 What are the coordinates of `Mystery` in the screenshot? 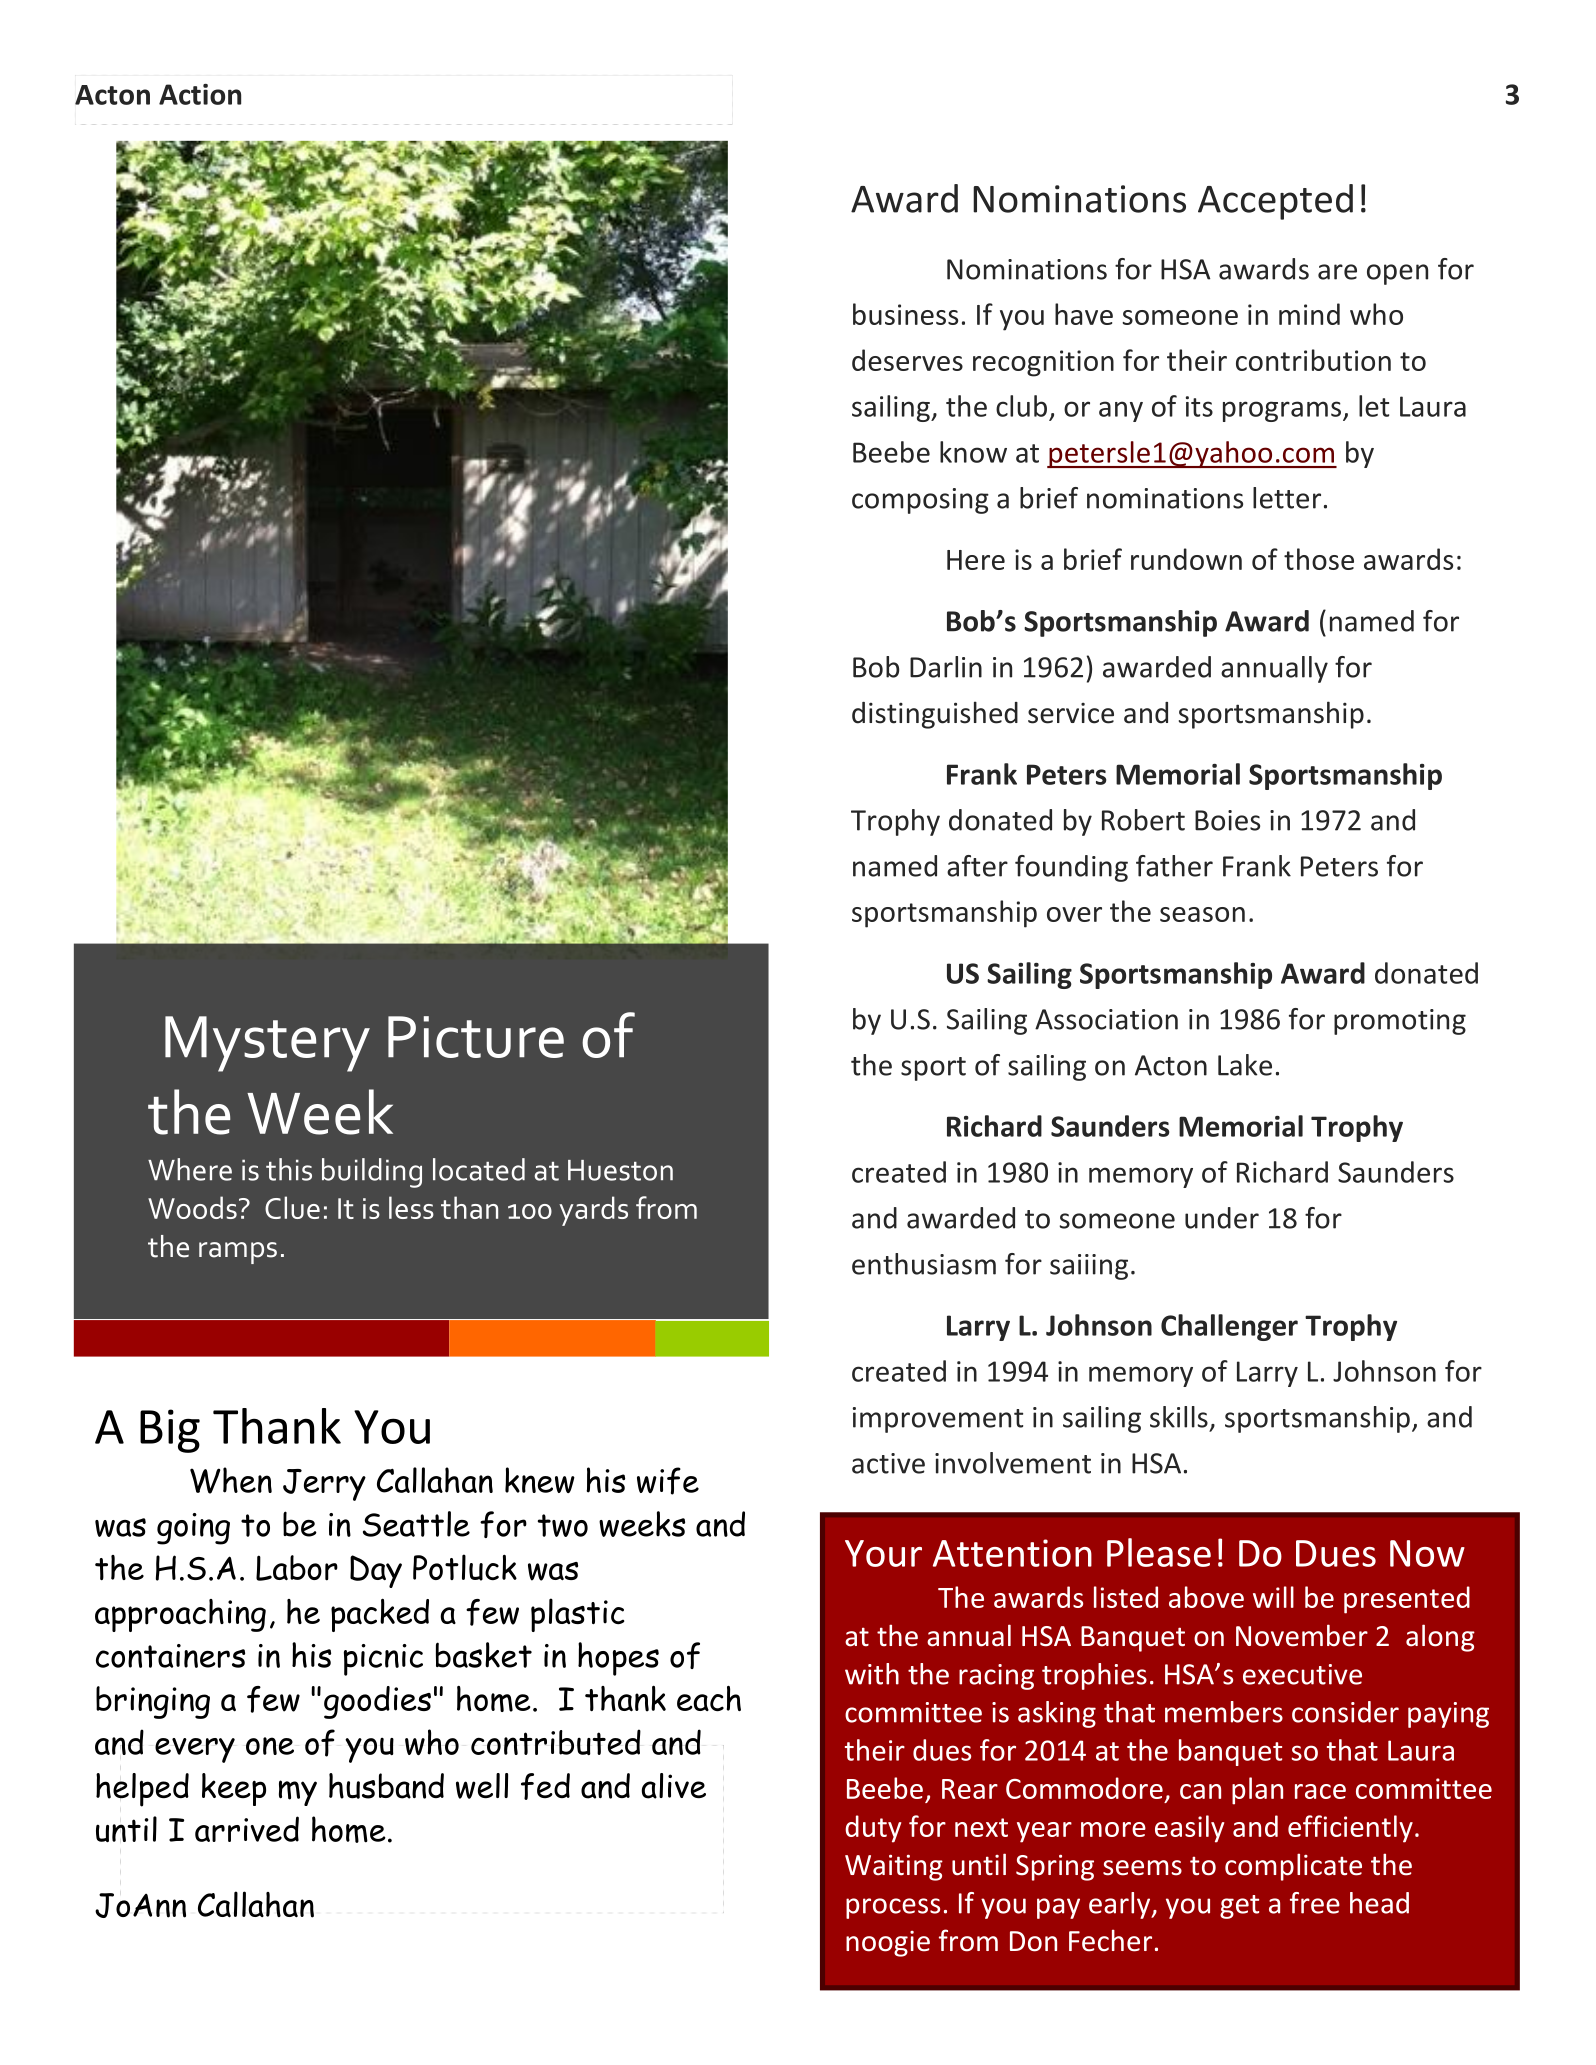 It's located at (267, 1044).
